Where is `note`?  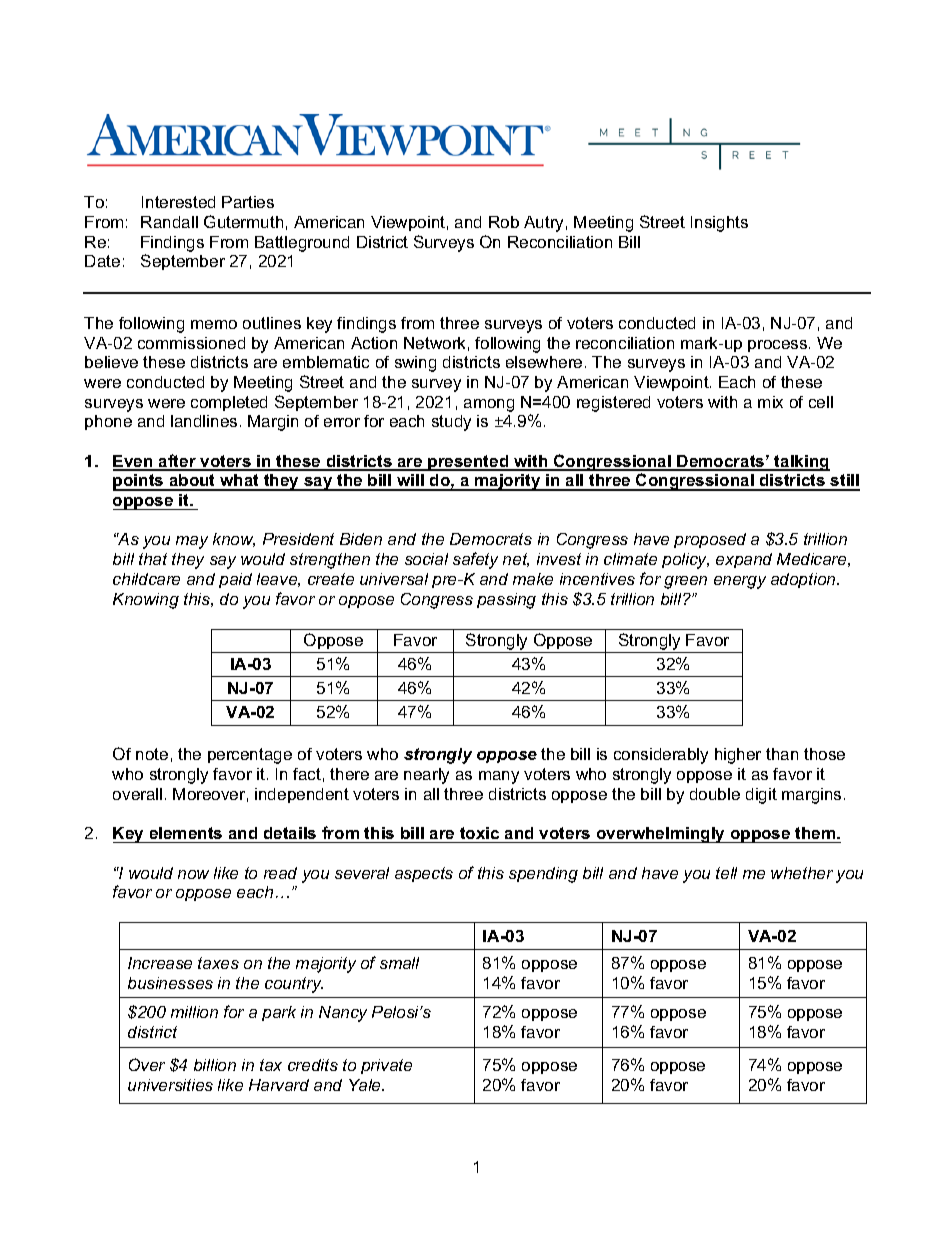 note is located at coordinates (152, 754).
